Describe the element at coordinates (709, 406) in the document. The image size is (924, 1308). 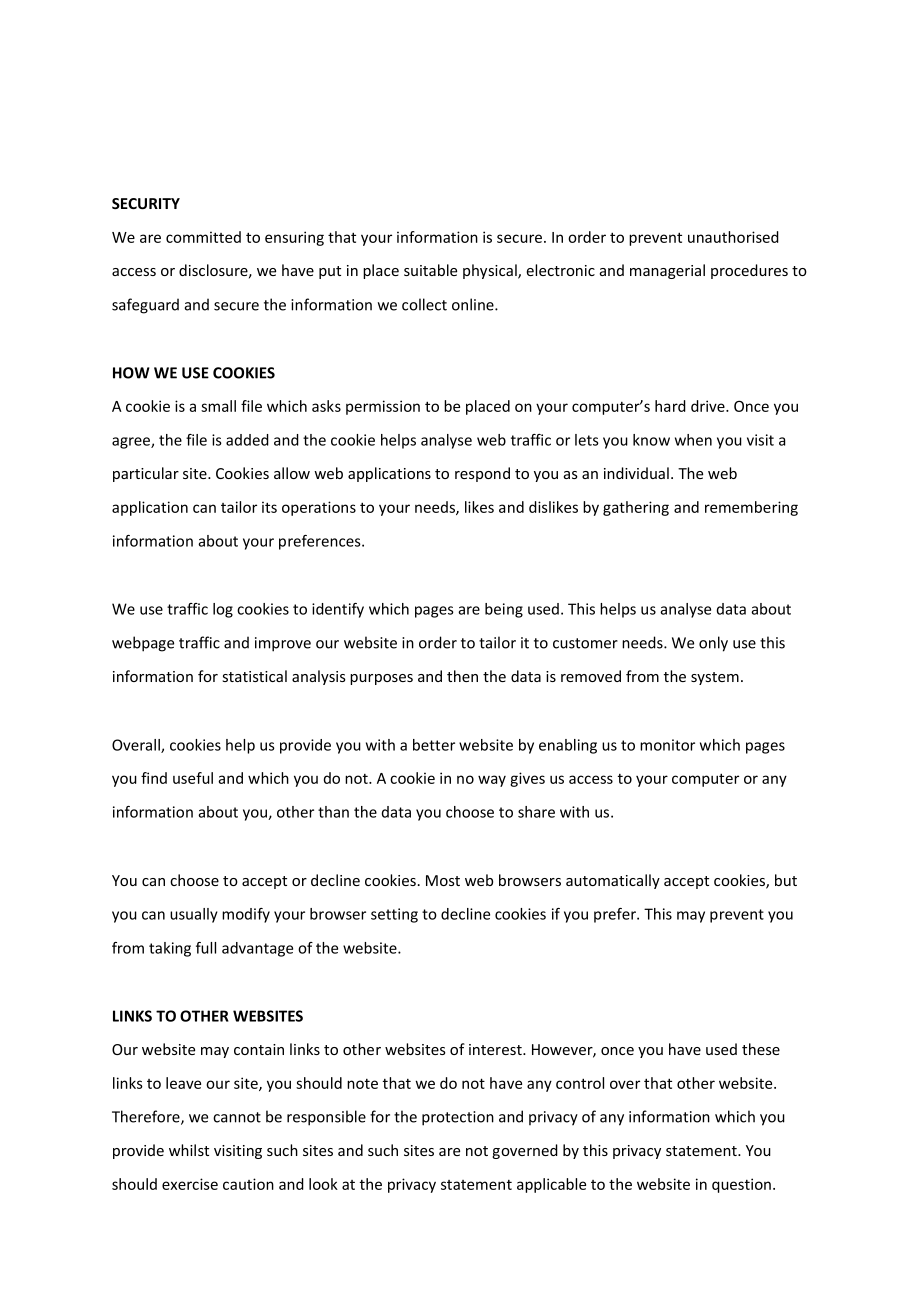
I see `drive` at that location.
